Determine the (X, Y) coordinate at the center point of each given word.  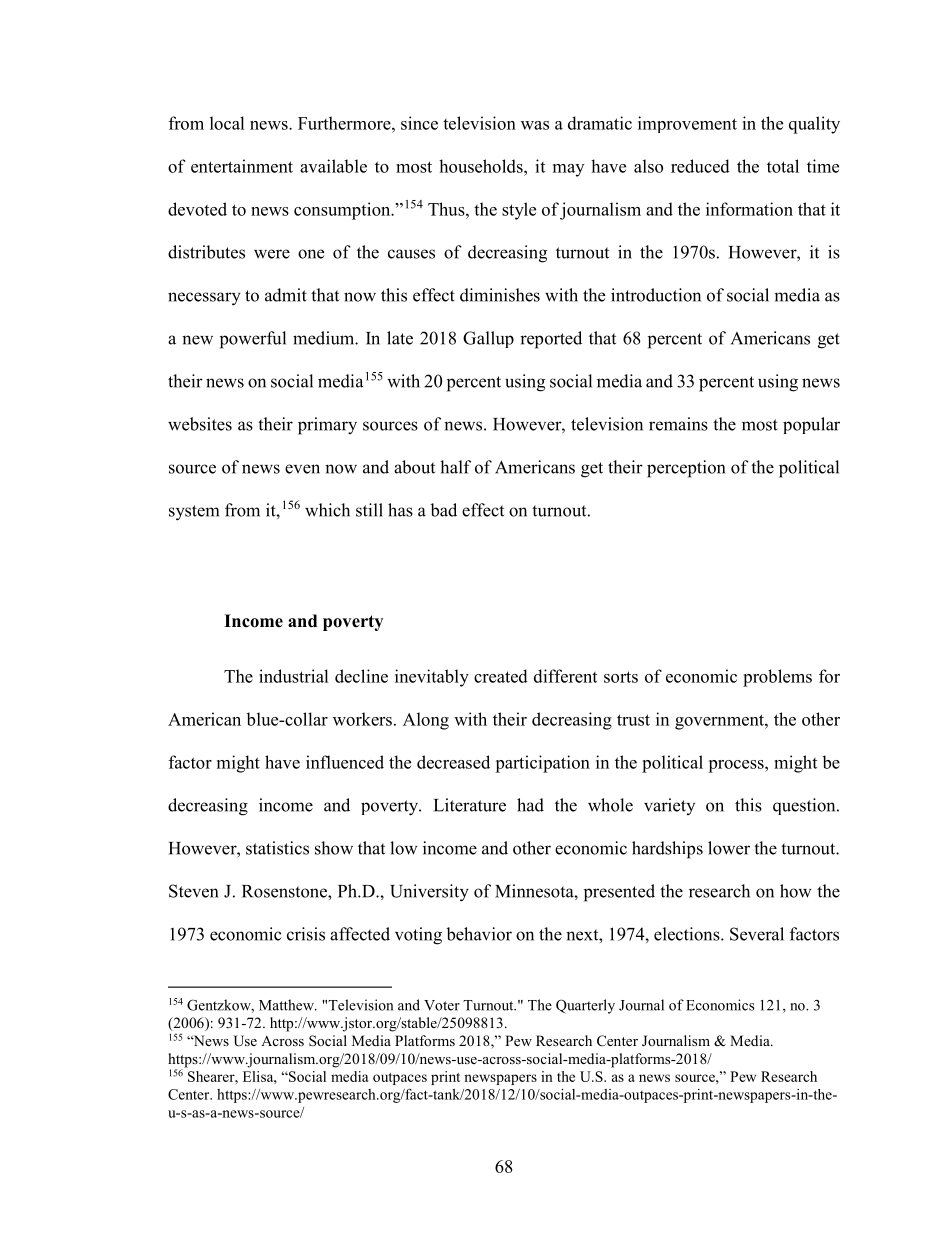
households (482, 166)
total (783, 166)
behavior (479, 934)
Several (757, 934)
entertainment (242, 166)
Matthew (287, 1005)
